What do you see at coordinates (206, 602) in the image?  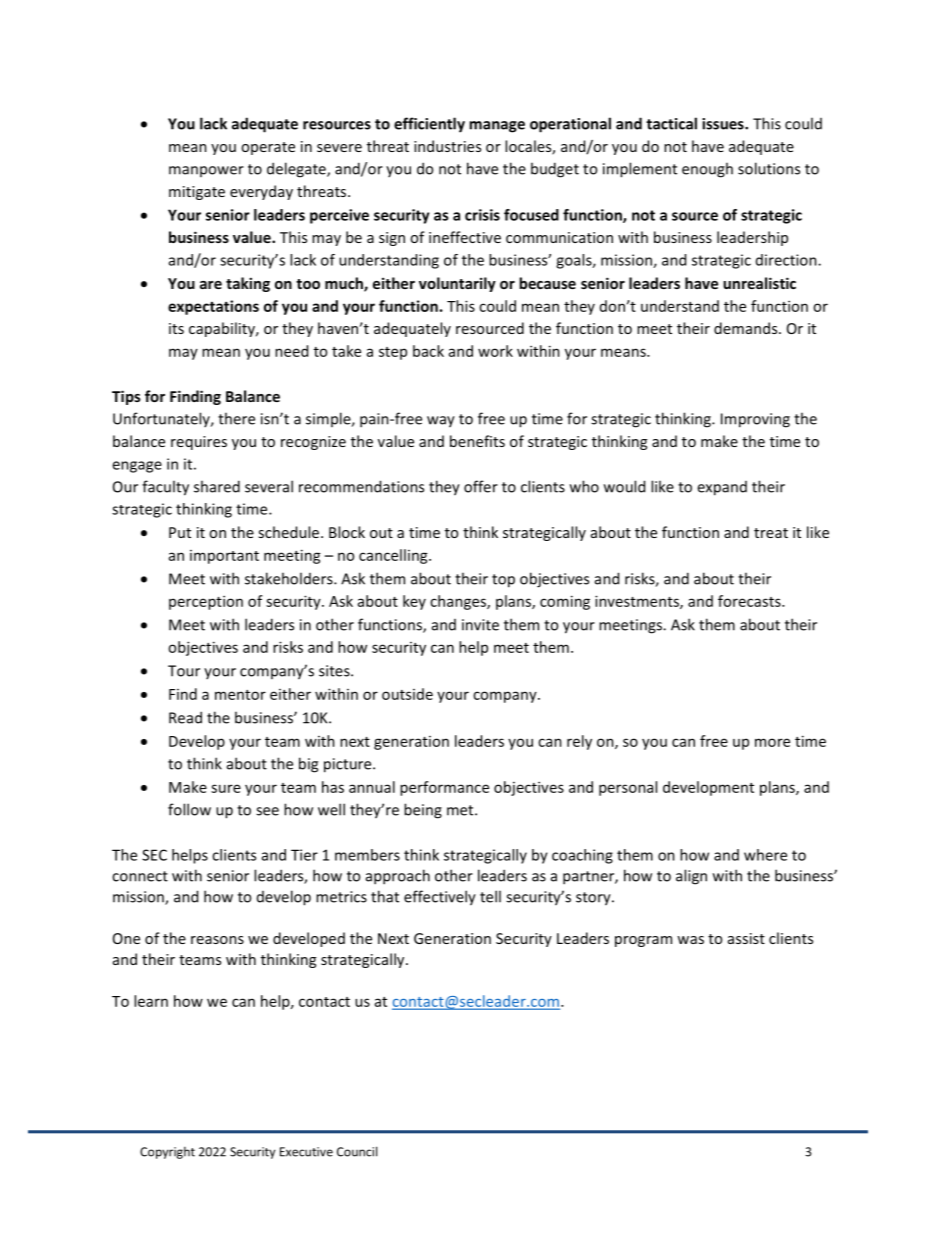 I see `perception` at bounding box center [206, 602].
